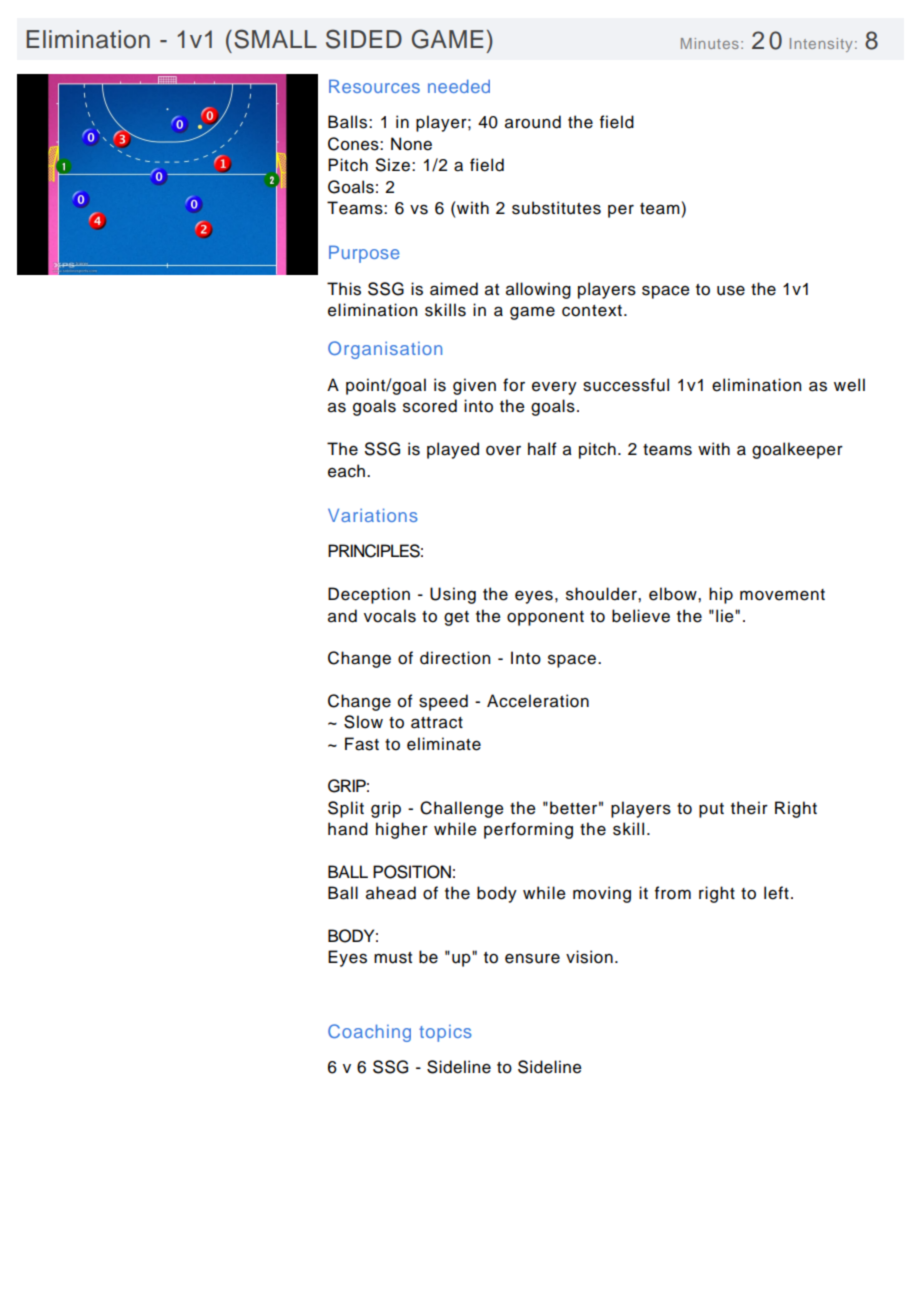 Image resolution: width=924 pixels, height=1308 pixels. What do you see at coordinates (821, 45) in the image?
I see `Intensity` at bounding box center [821, 45].
